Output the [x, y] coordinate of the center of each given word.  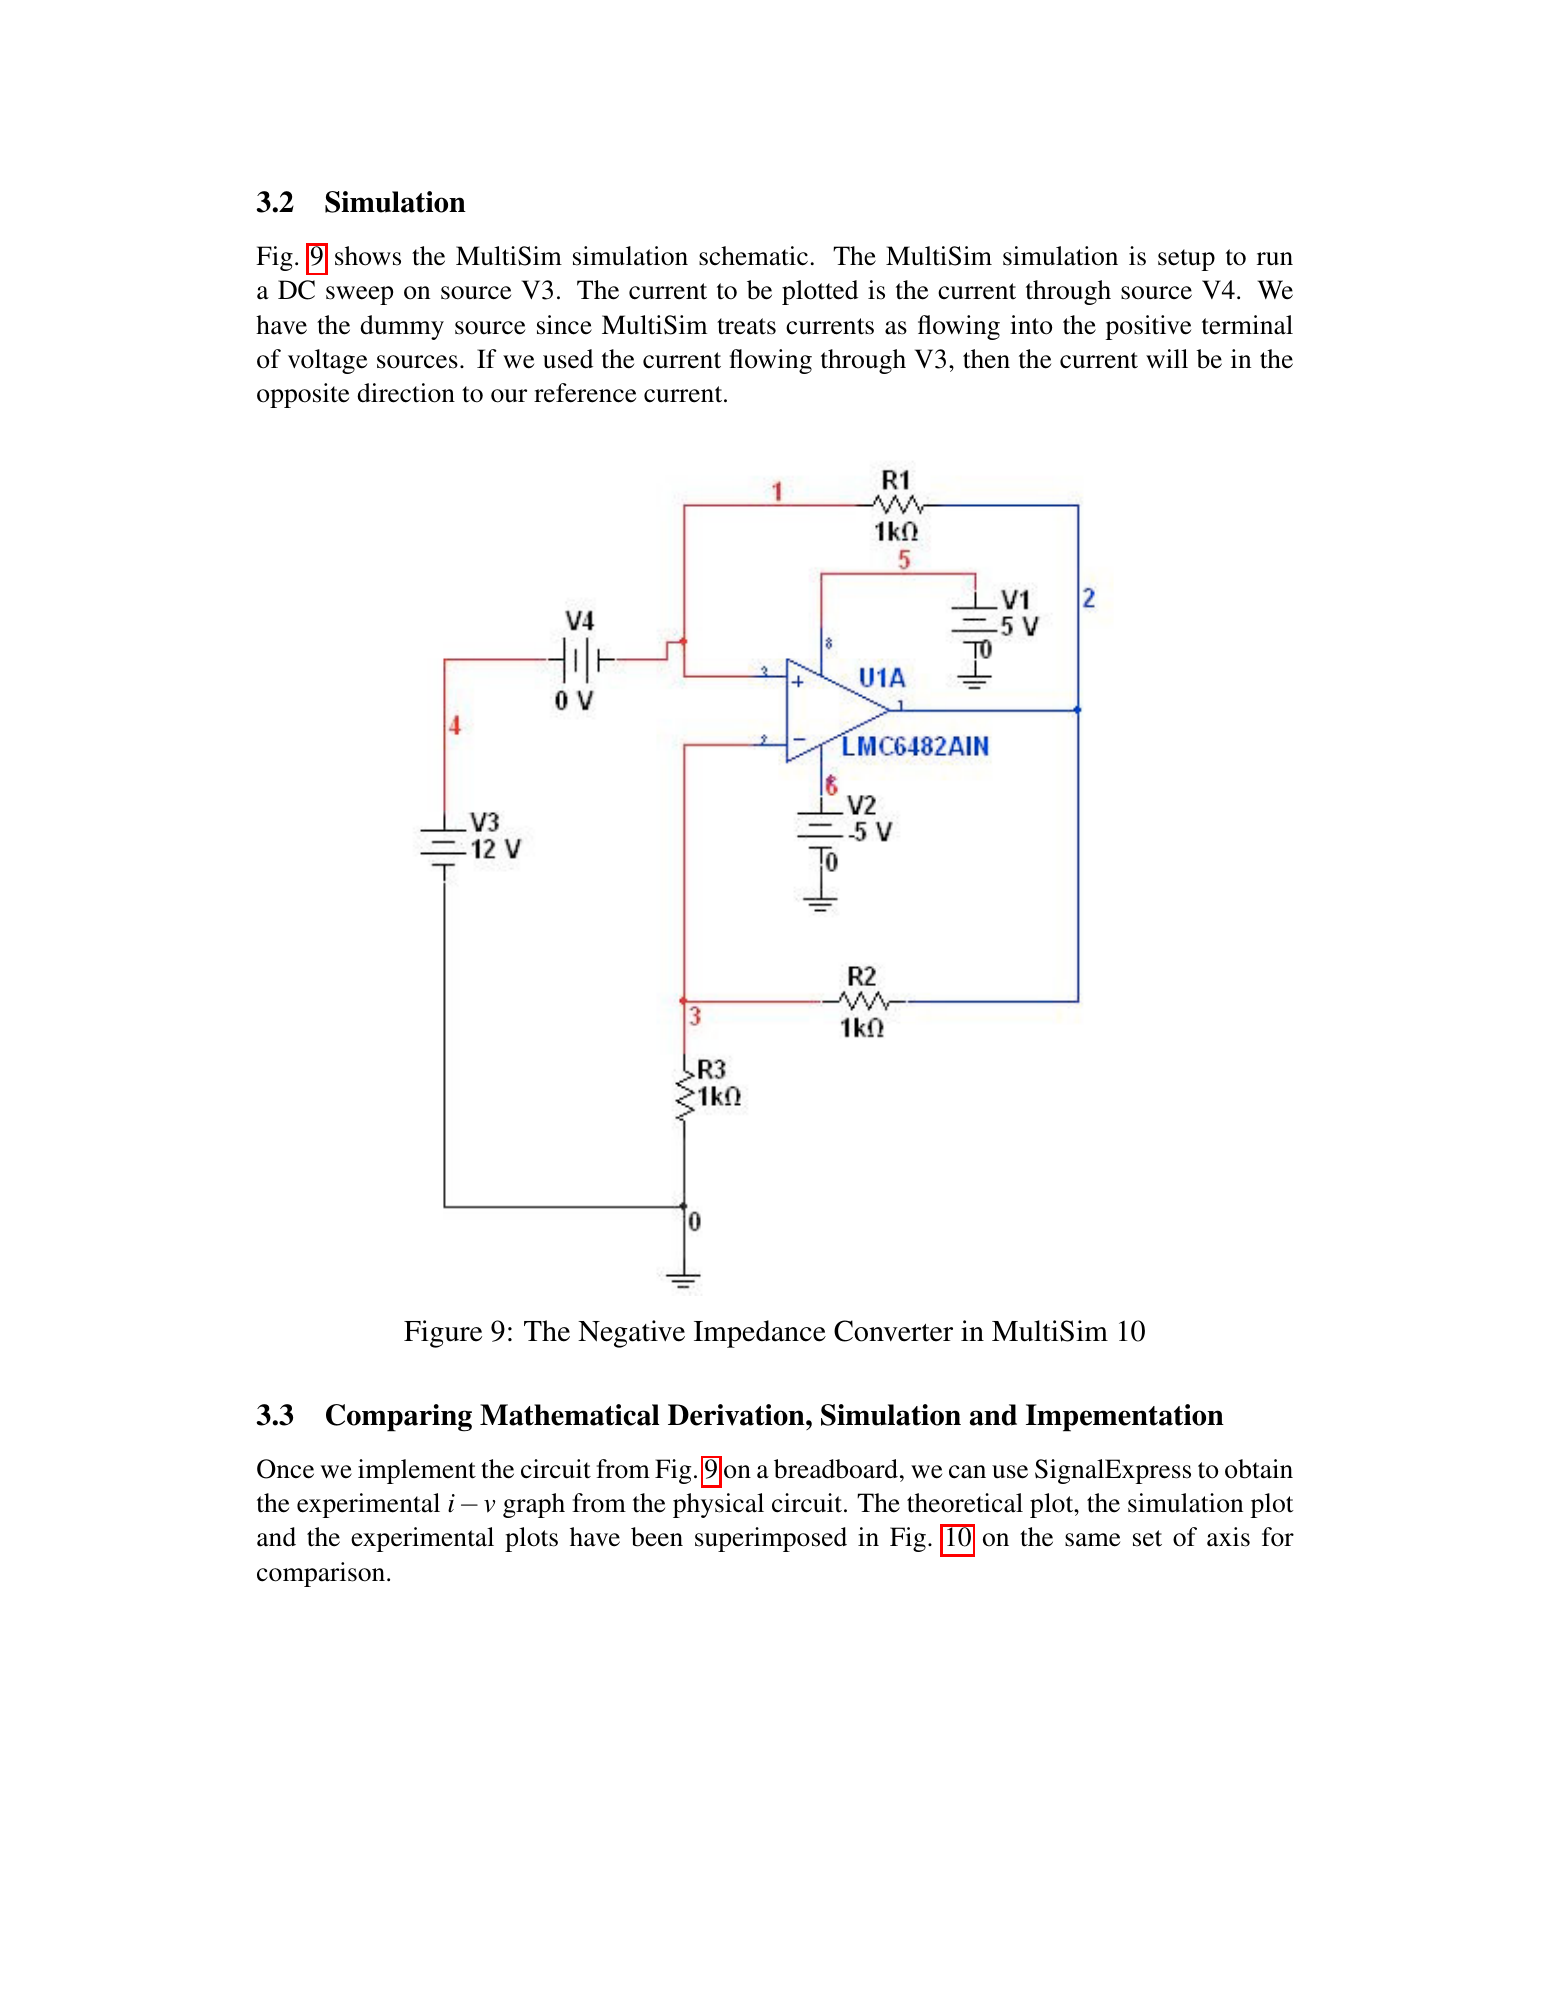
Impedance [760, 1334]
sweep [359, 295]
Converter [893, 1331]
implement [417, 1471]
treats [746, 326]
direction [406, 393]
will [1167, 358]
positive [1148, 327]
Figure [443, 1334]
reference [585, 393]
